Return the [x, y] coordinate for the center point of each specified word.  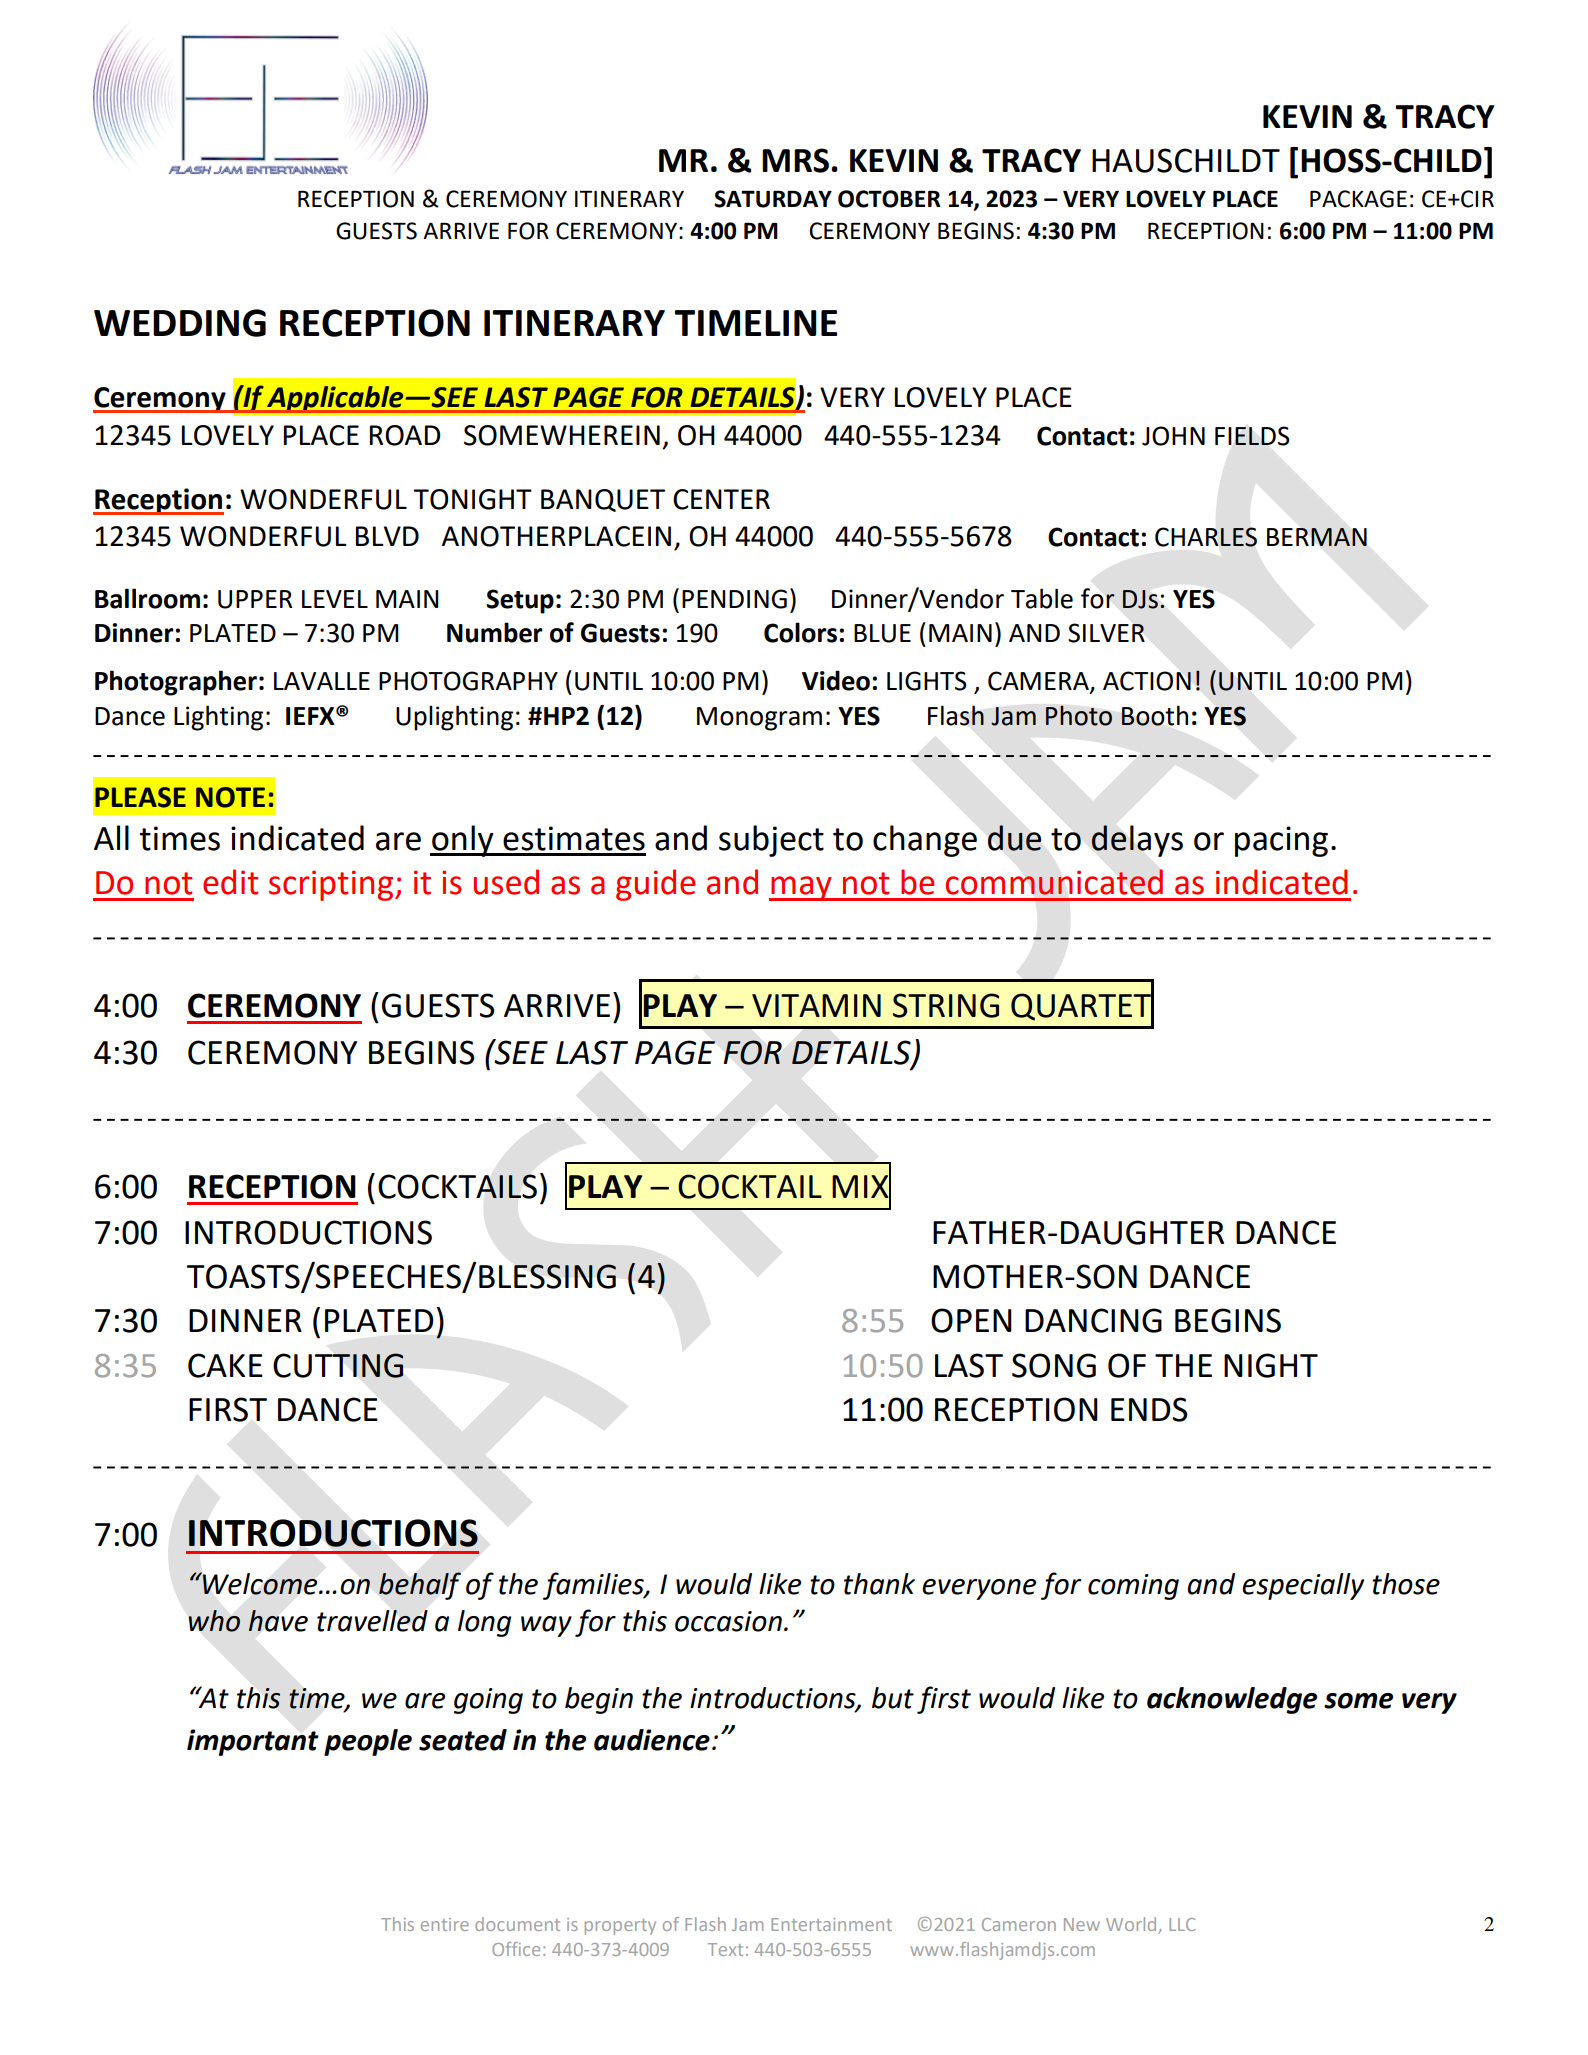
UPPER [255, 599]
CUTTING [338, 1365]
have [278, 1621]
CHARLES [1206, 537]
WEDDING [180, 323]
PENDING [734, 599]
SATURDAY [773, 199]
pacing [1281, 841]
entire [445, 1924]
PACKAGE [1358, 199]
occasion [728, 1621]
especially [1303, 1586]
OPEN [971, 1320]
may [801, 888]
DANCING [1093, 1320]
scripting [332, 885]
